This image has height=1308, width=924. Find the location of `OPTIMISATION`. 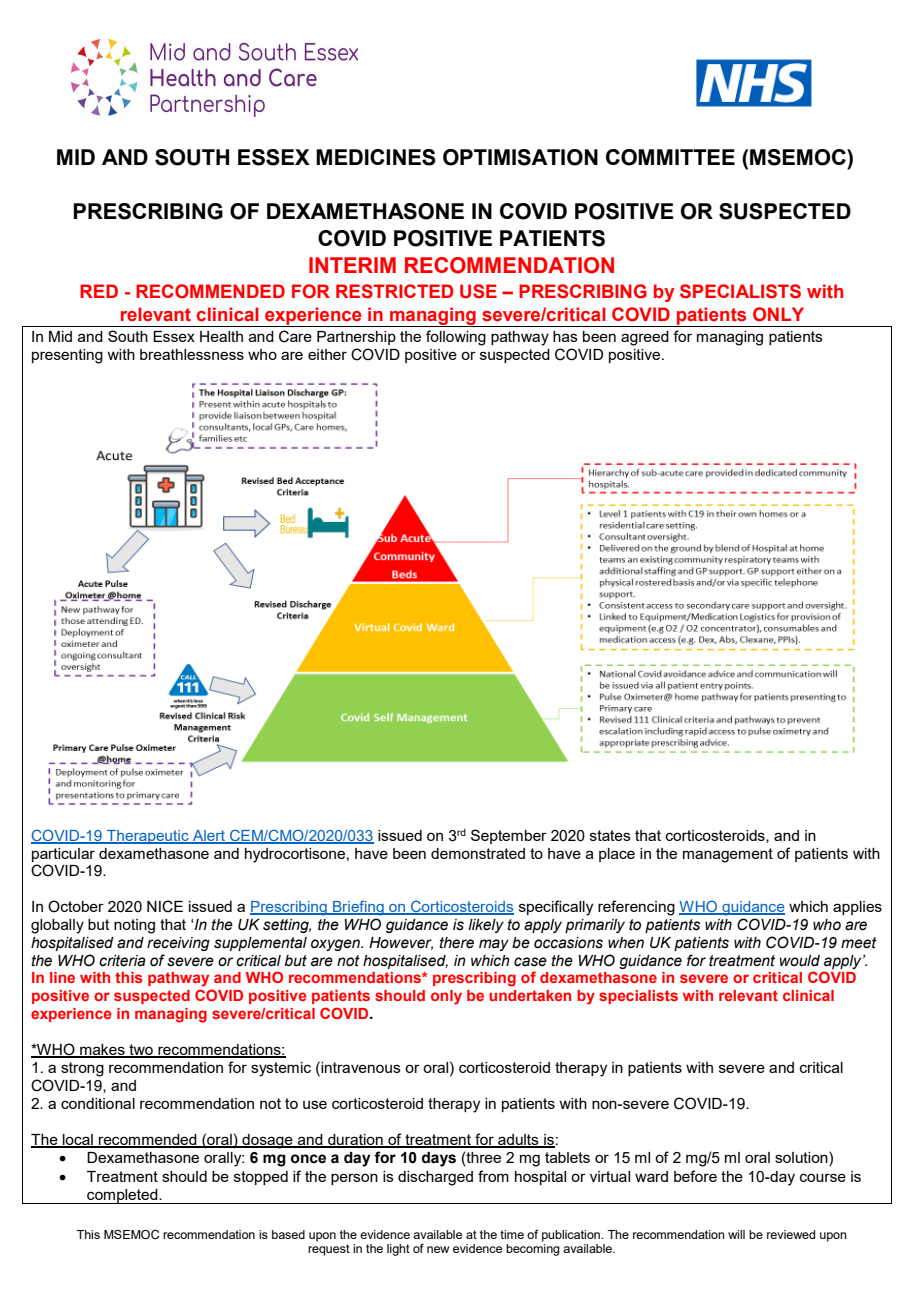

OPTIMISATION is located at coordinates (520, 157).
